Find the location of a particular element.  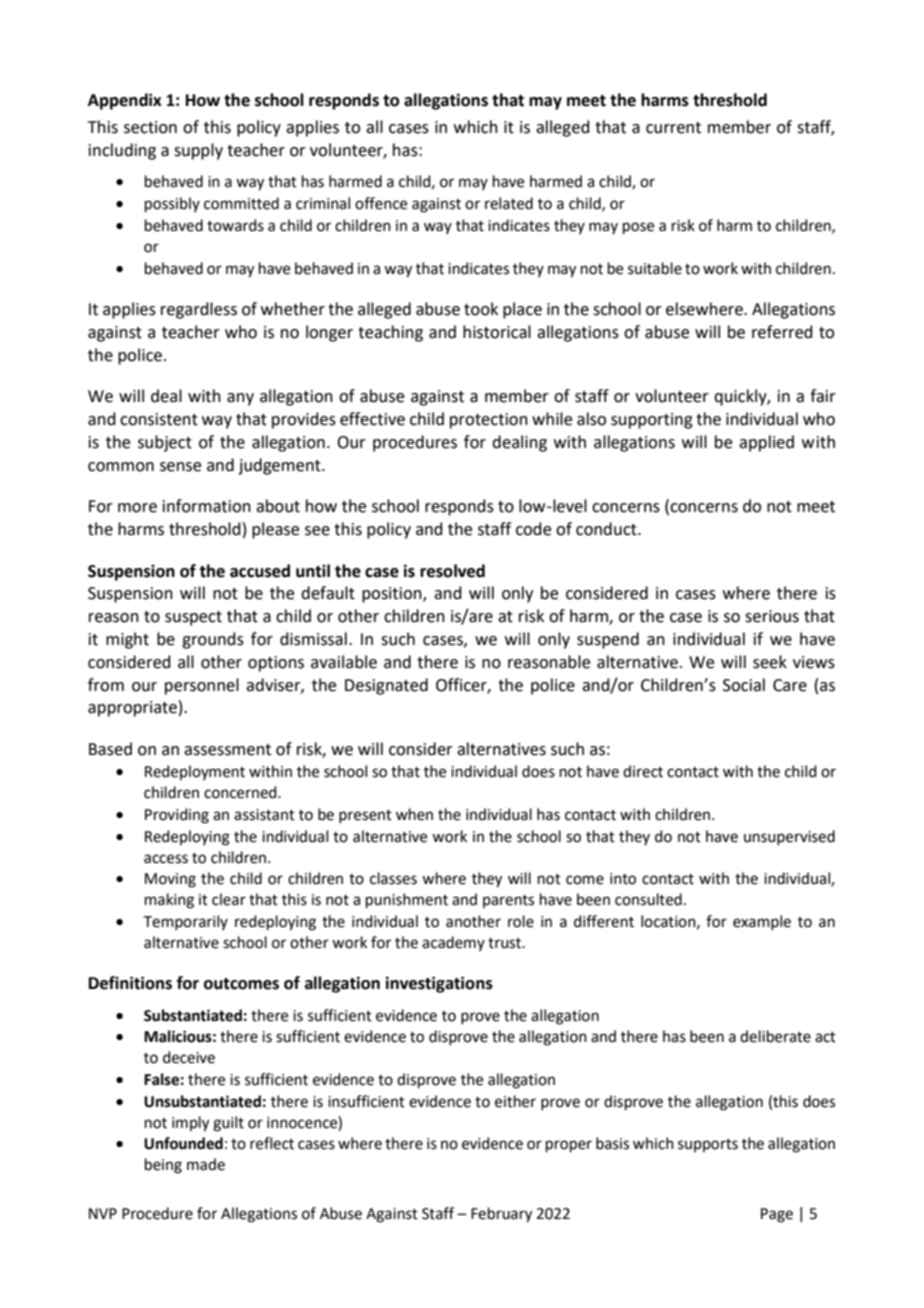

Designated is located at coordinates (386, 686).
